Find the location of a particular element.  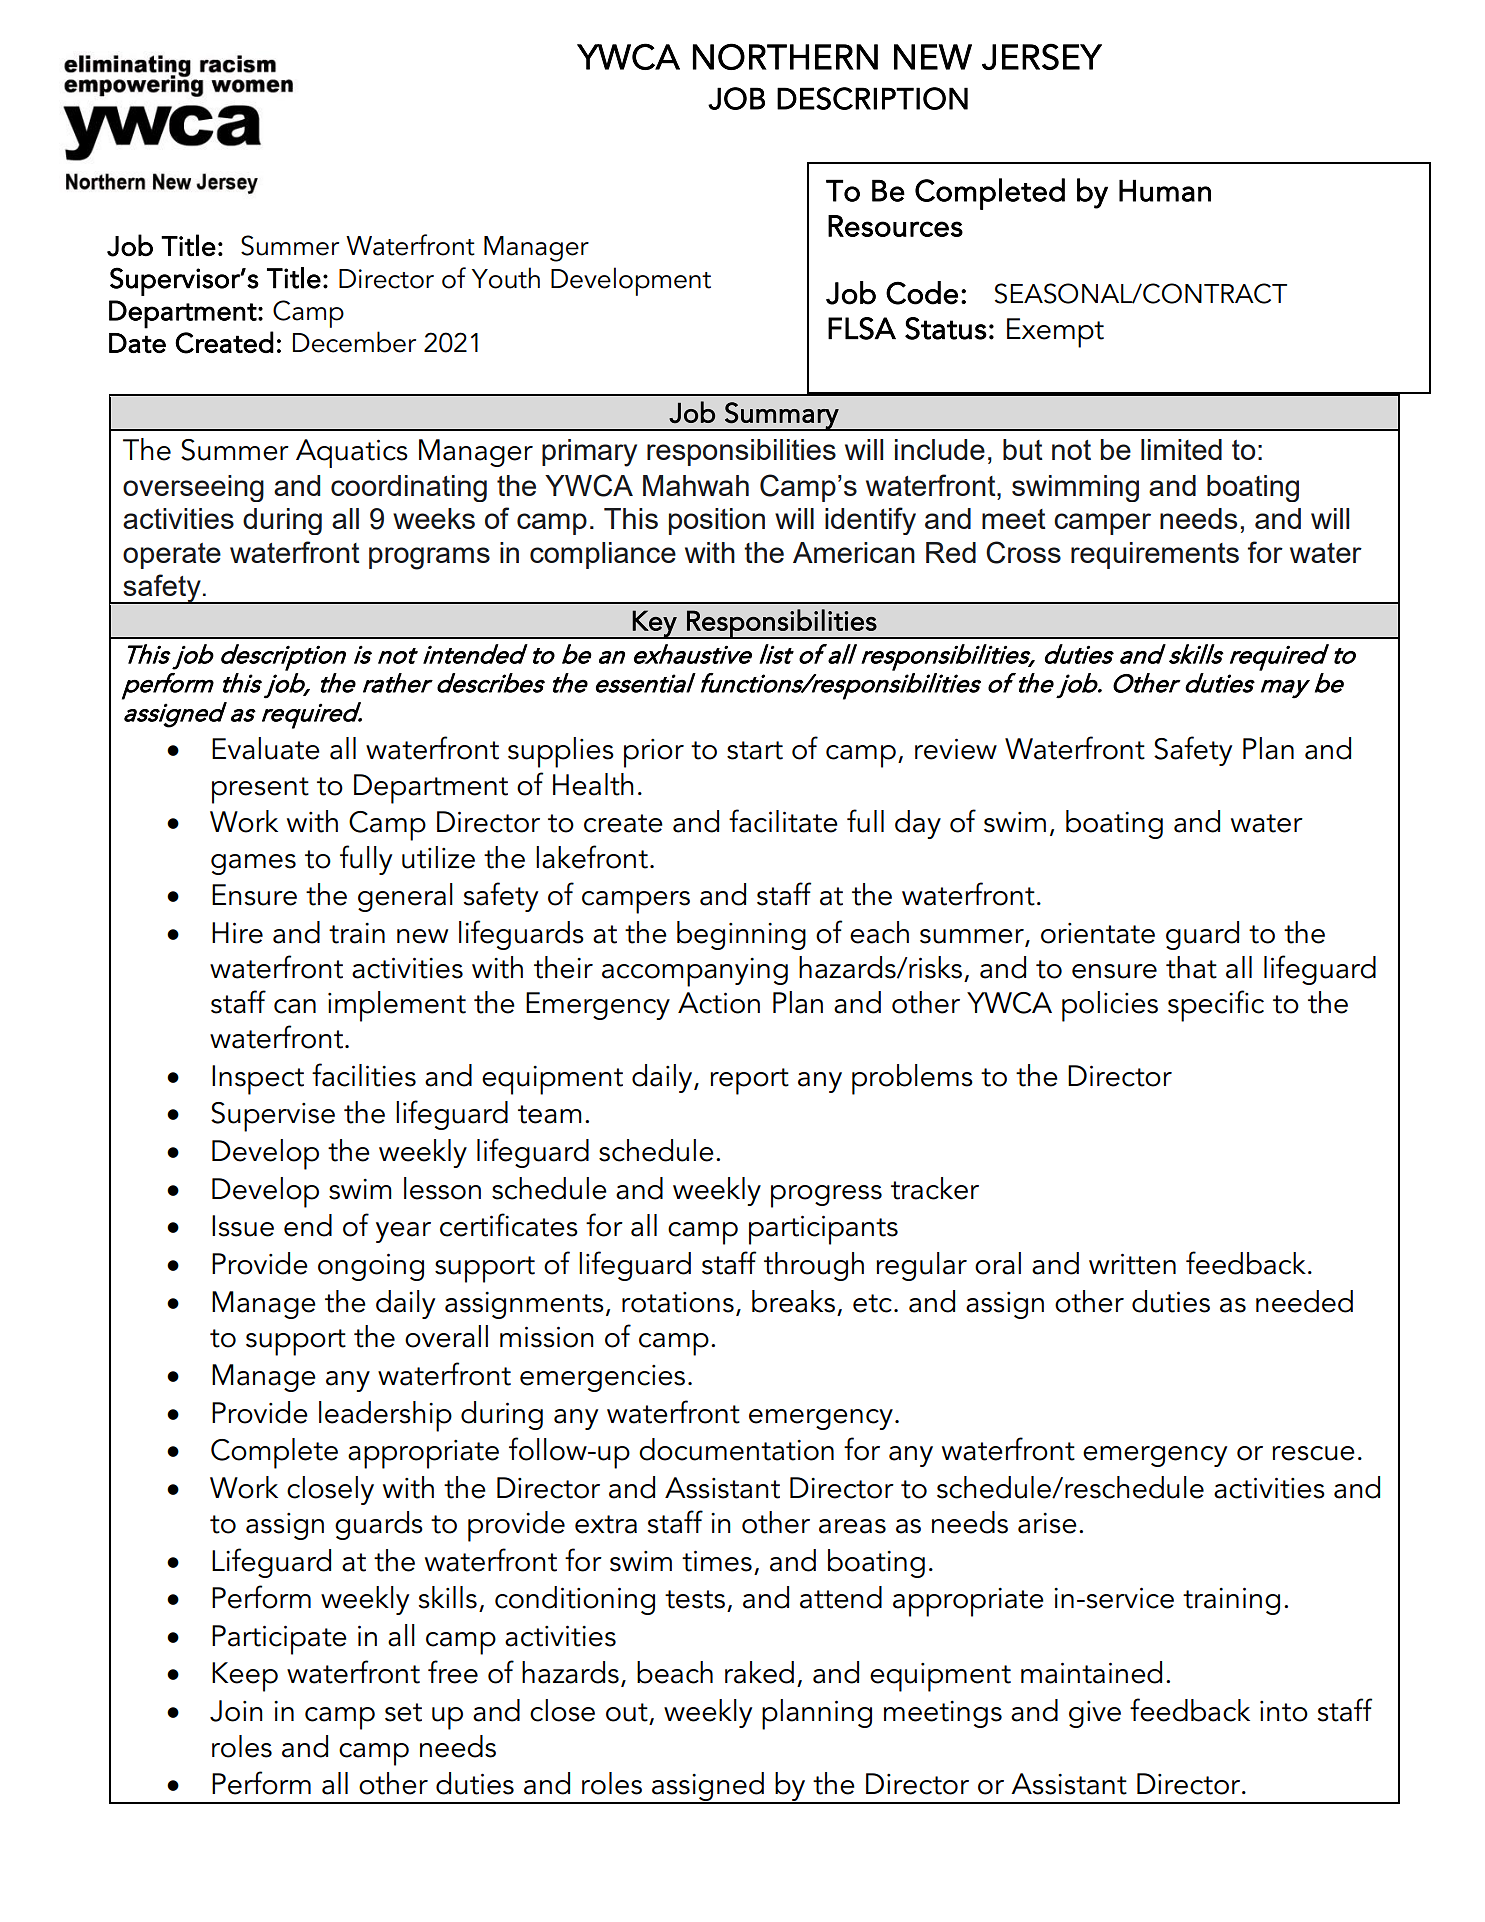

raked is located at coordinates (759, 1672).
